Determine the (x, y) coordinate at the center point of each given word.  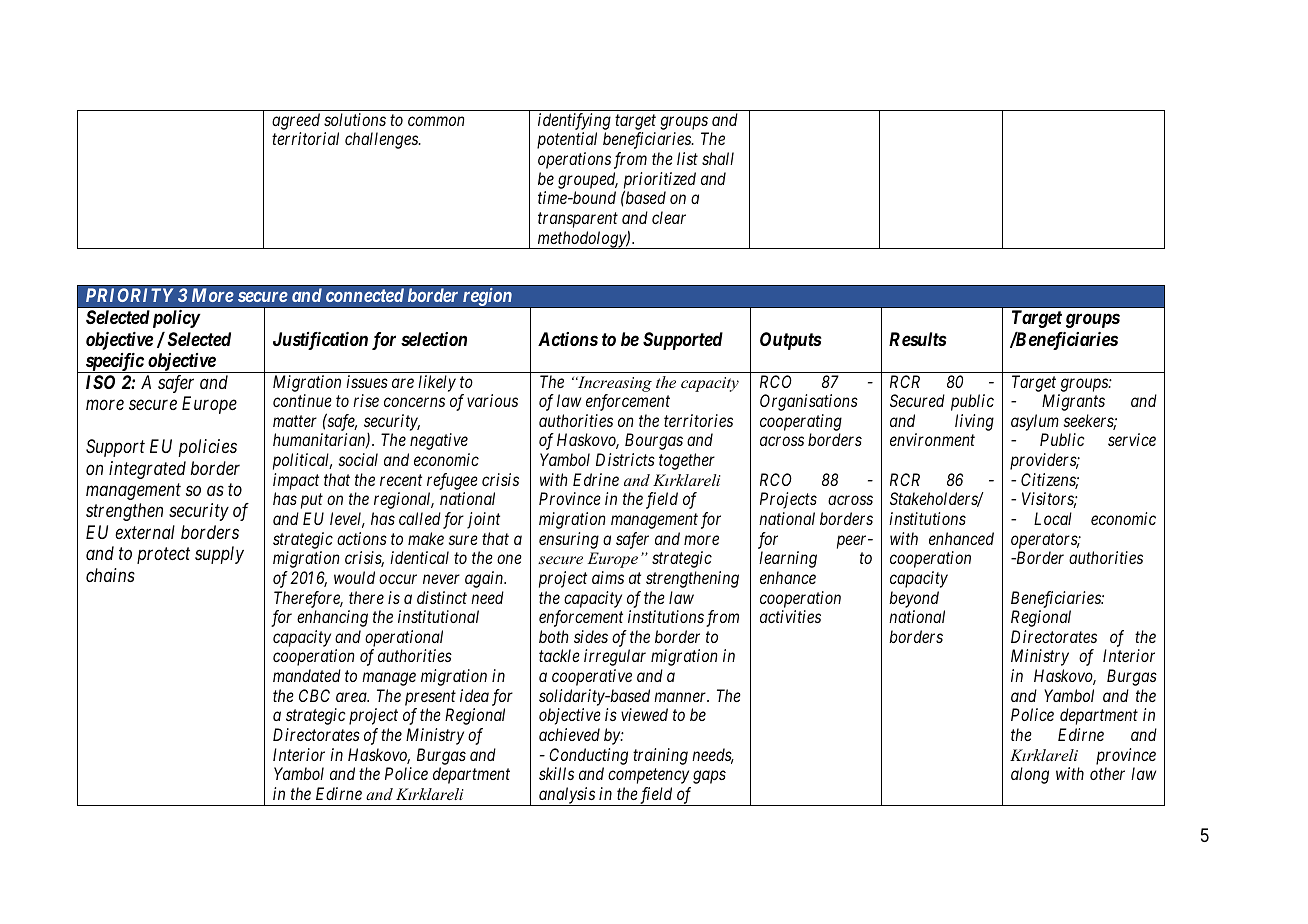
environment (932, 439)
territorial (305, 138)
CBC (314, 695)
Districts (625, 459)
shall (718, 158)
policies (208, 448)
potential (567, 140)
